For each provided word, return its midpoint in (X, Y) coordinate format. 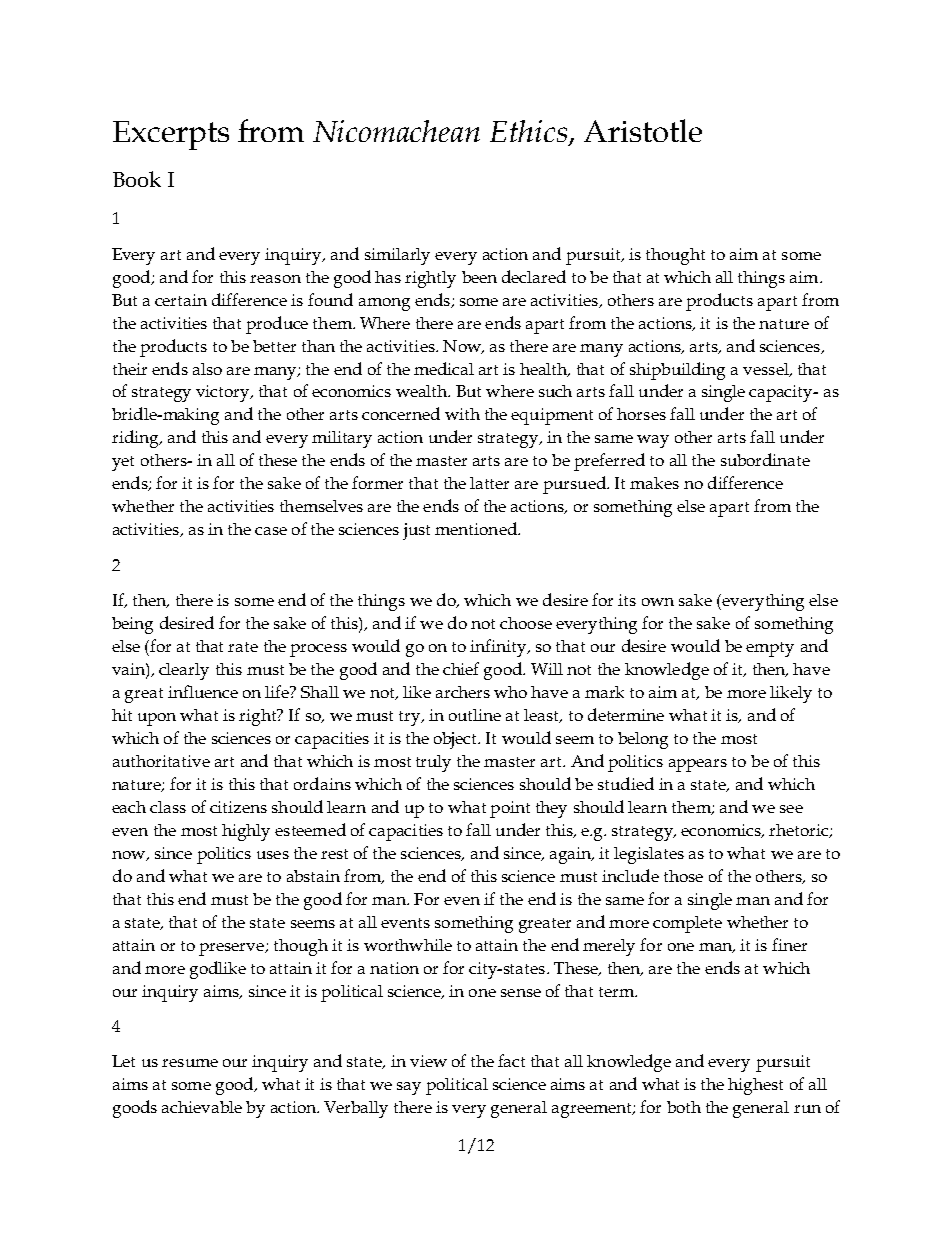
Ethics (528, 131)
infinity (499, 648)
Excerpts (171, 135)
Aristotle (643, 130)
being (132, 625)
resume (190, 1063)
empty (770, 649)
